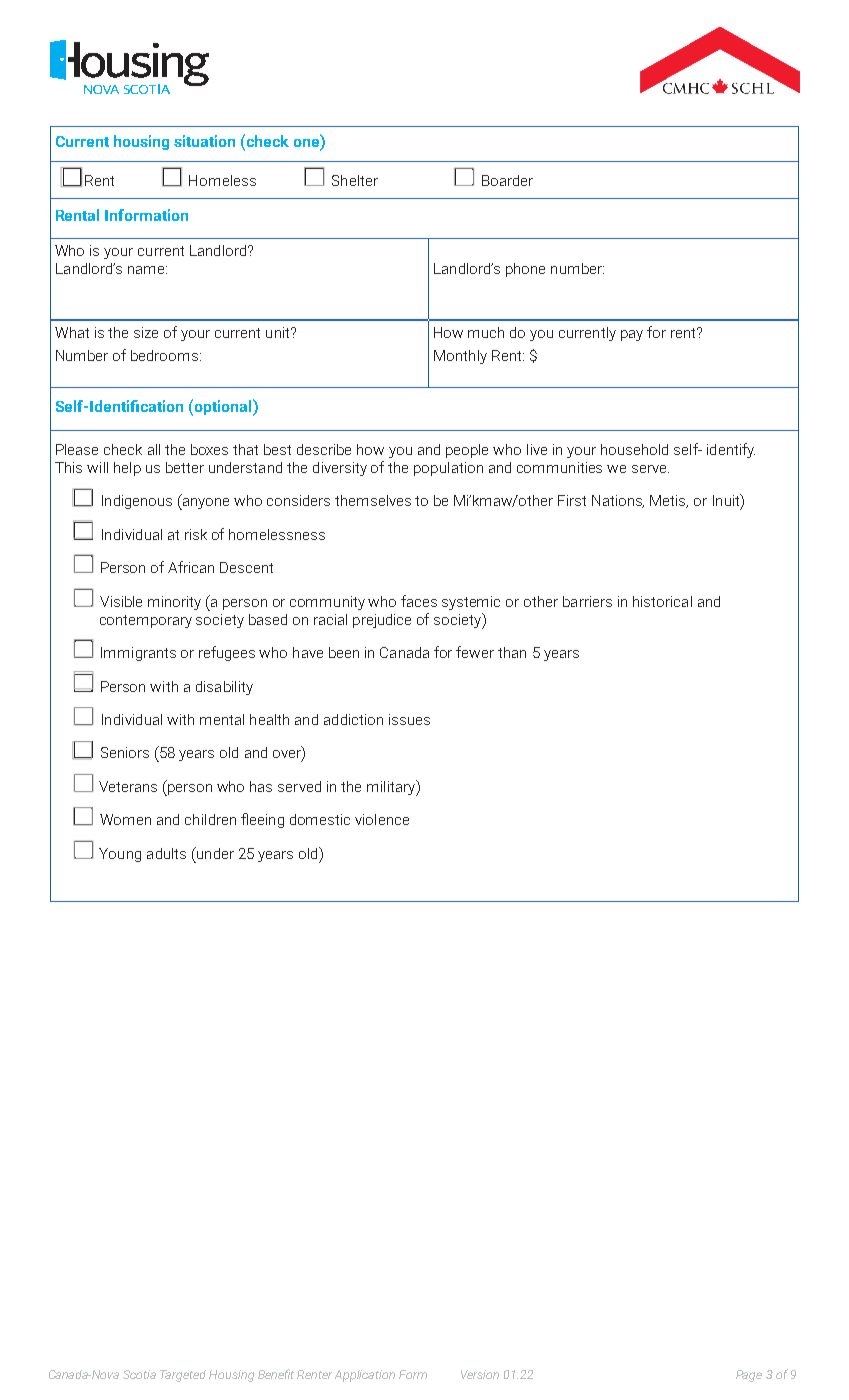 The height and width of the document is (1400, 849). I want to click on Scotia, so click(139, 1374).
